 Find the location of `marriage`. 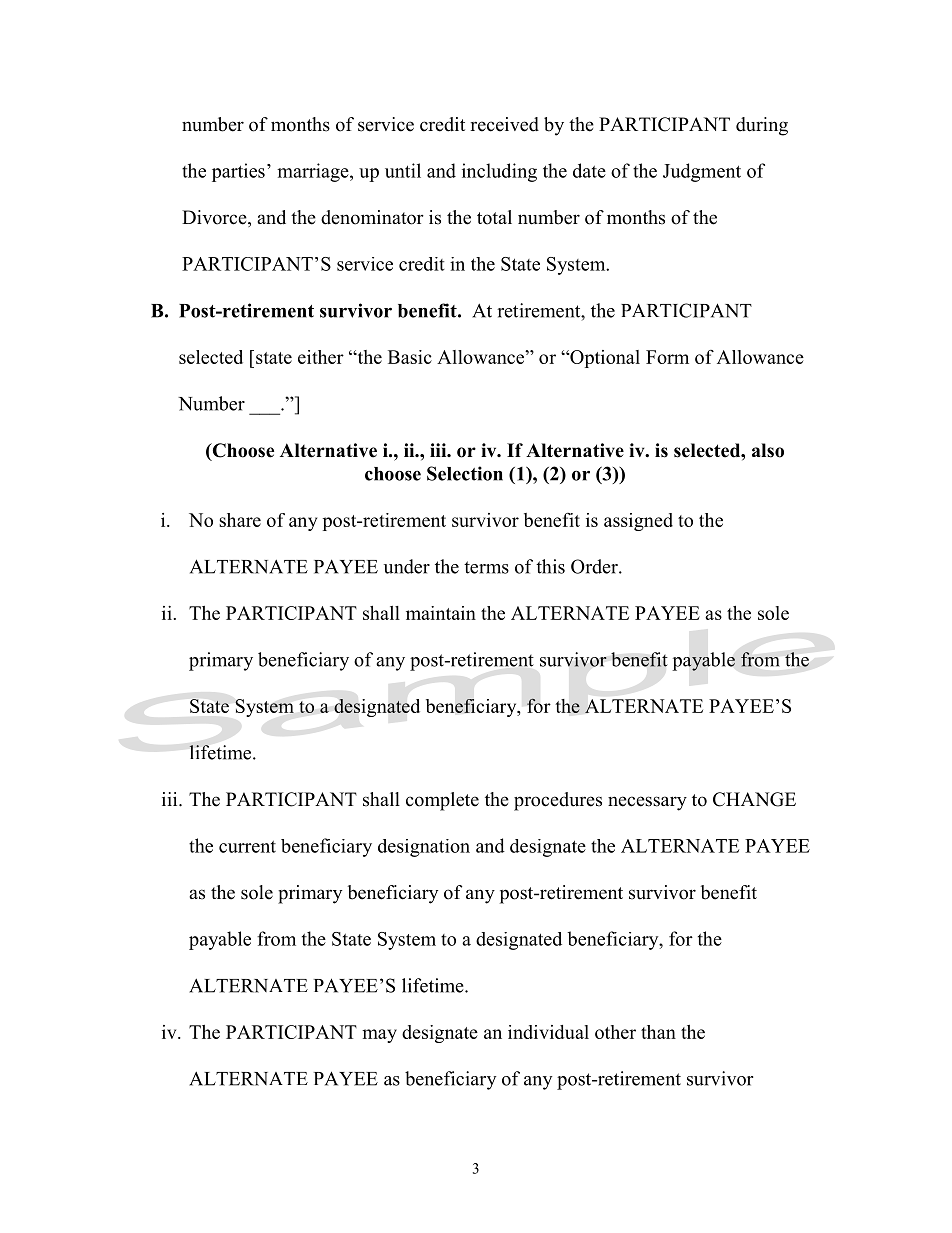

marriage is located at coordinates (314, 172).
